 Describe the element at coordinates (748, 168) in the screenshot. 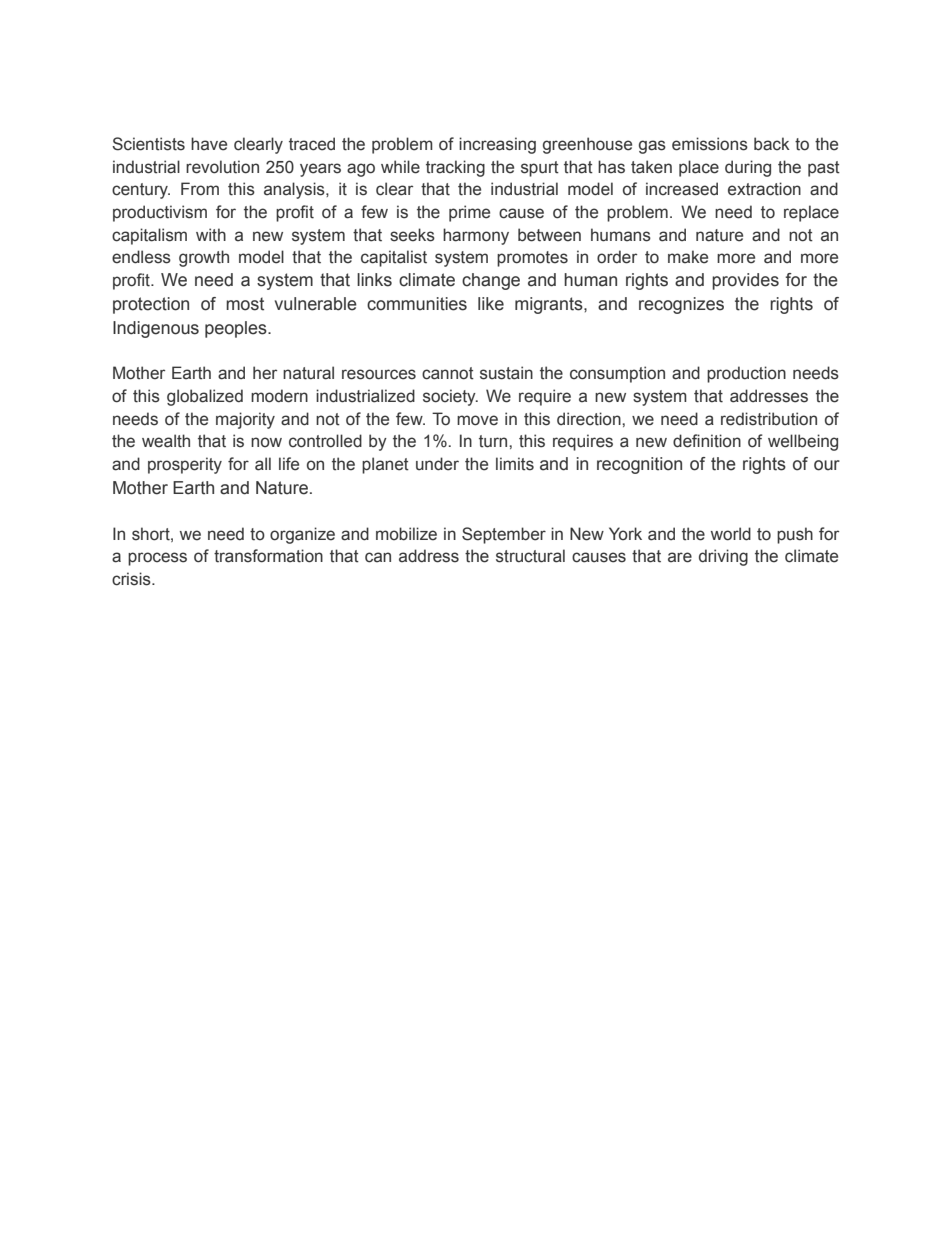

I see `during` at that location.
